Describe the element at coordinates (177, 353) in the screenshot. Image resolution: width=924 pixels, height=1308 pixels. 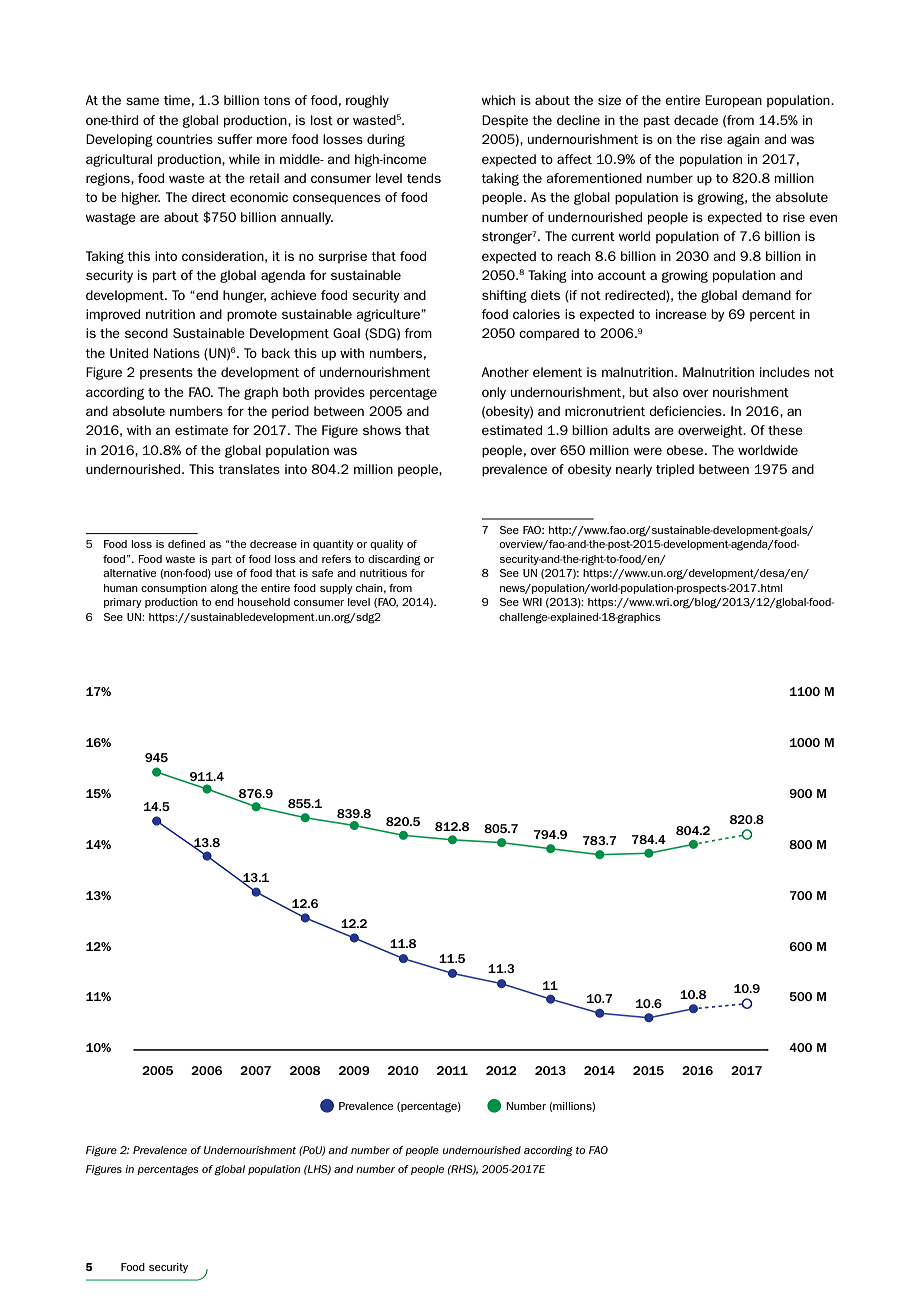
I see `Nations` at that location.
